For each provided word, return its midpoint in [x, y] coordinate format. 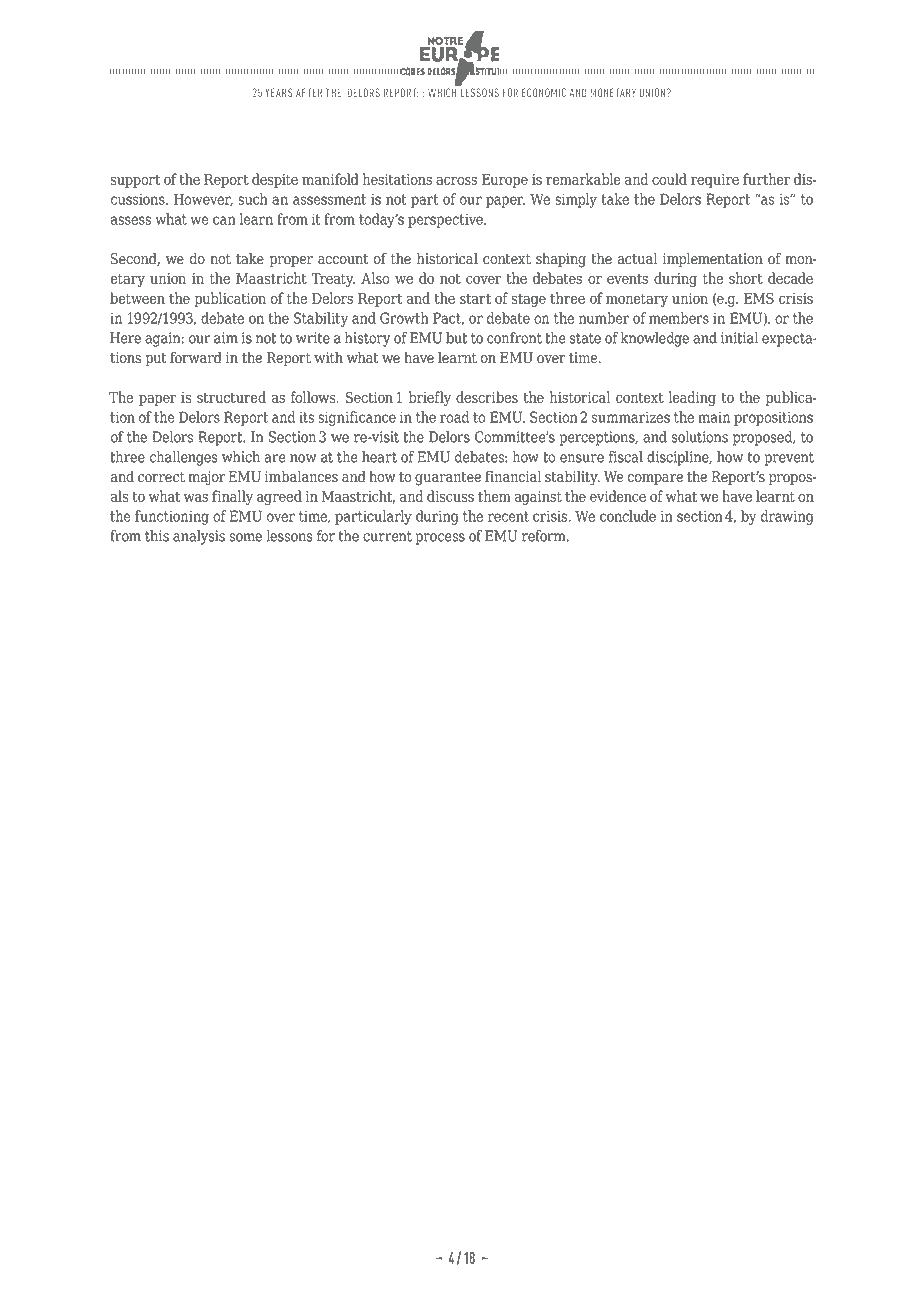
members [679, 318]
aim [226, 338]
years [279, 92]
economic [544, 92]
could [669, 179]
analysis [199, 537]
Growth [404, 318]
